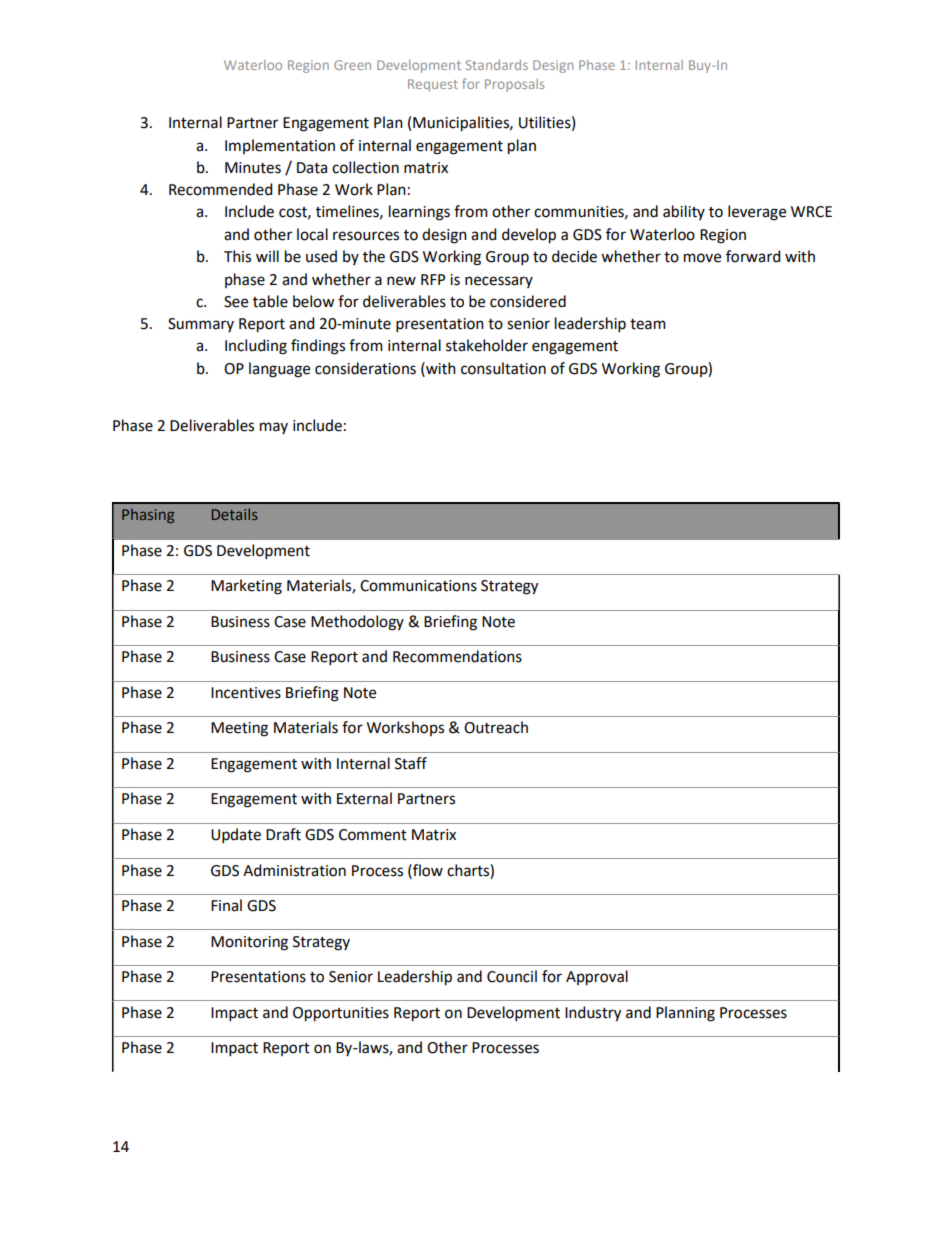  I want to click on stakeholder, so click(487, 345).
